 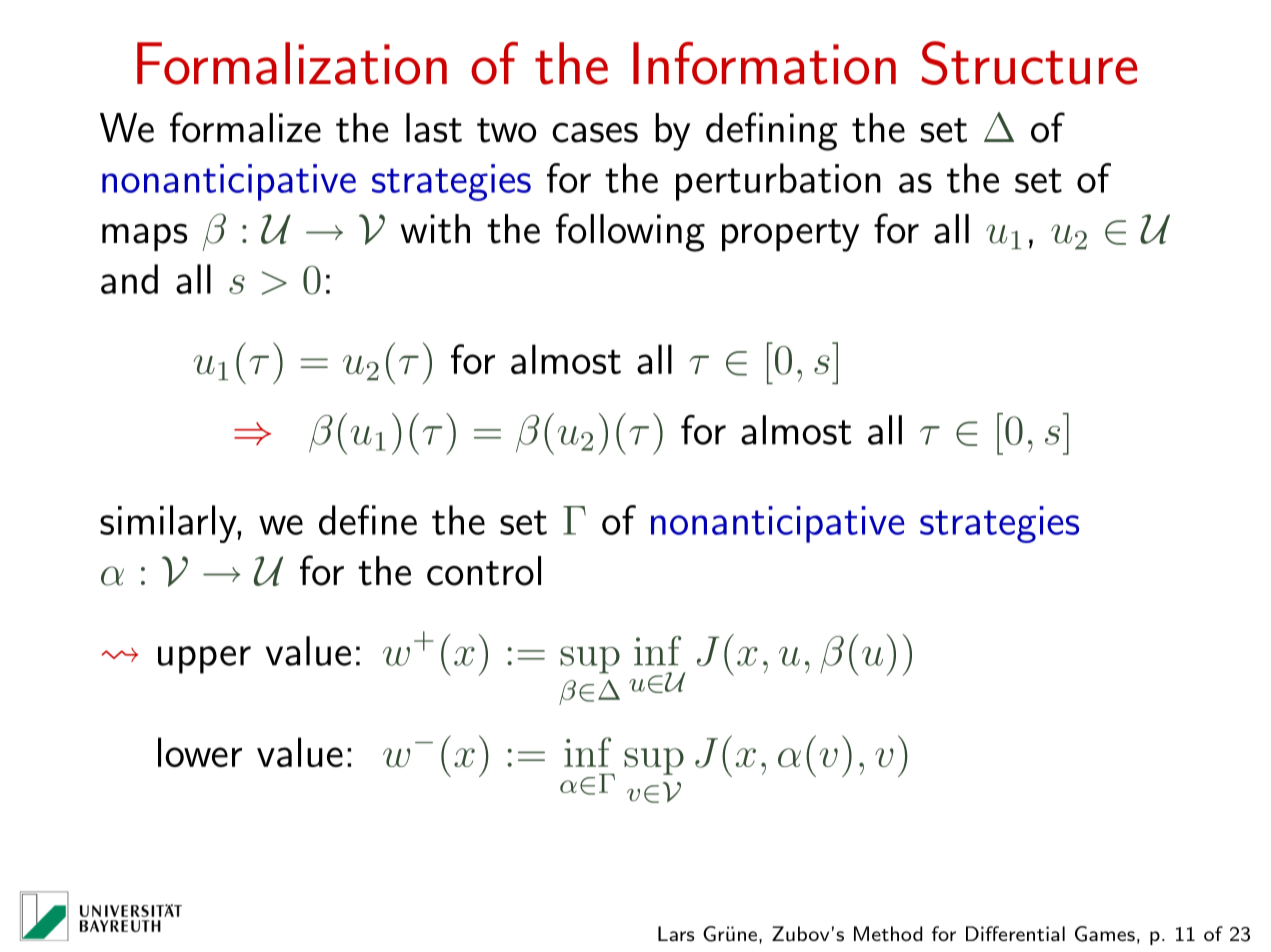 I want to click on Formalization, so click(x=292, y=63).
